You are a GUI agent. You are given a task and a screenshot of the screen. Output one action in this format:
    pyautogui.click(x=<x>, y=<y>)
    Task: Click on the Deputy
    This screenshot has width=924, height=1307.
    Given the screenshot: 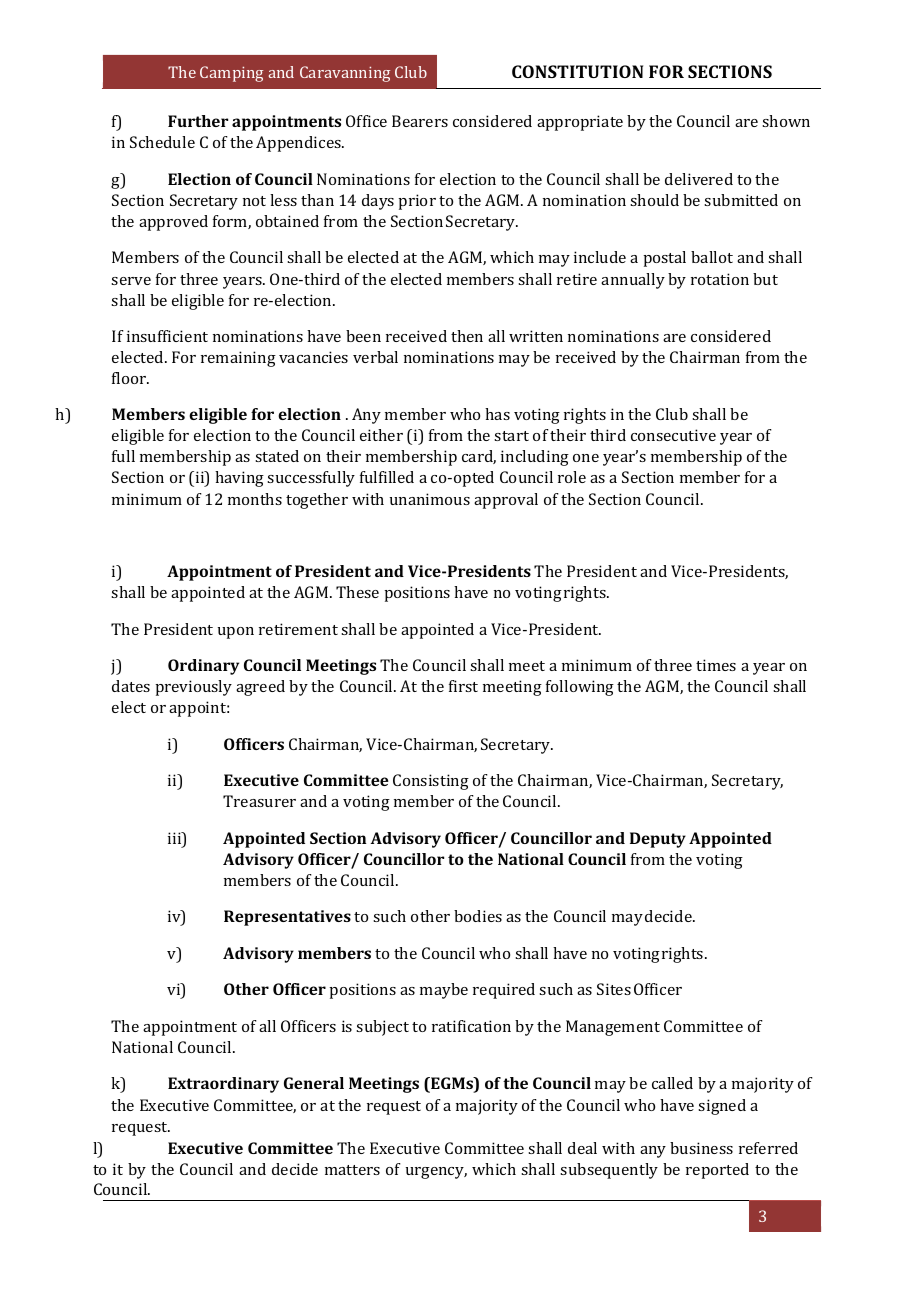 What is the action you would take?
    pyautogui.click(x=658, y=840)
